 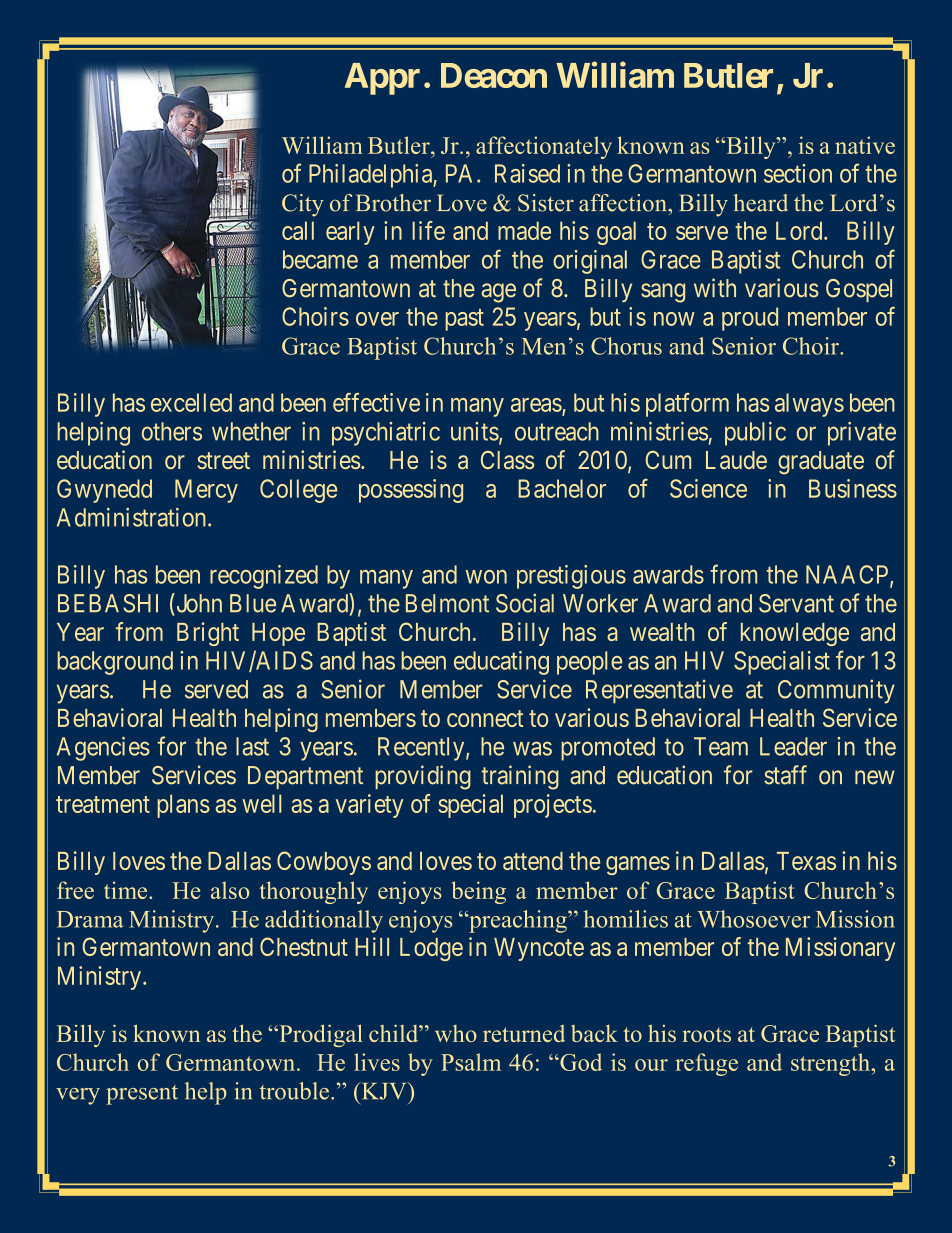 What do you see at coordinates (471, 1062) in the screenshot?
I see `Psalm` at bounding box center [471, 1062].
